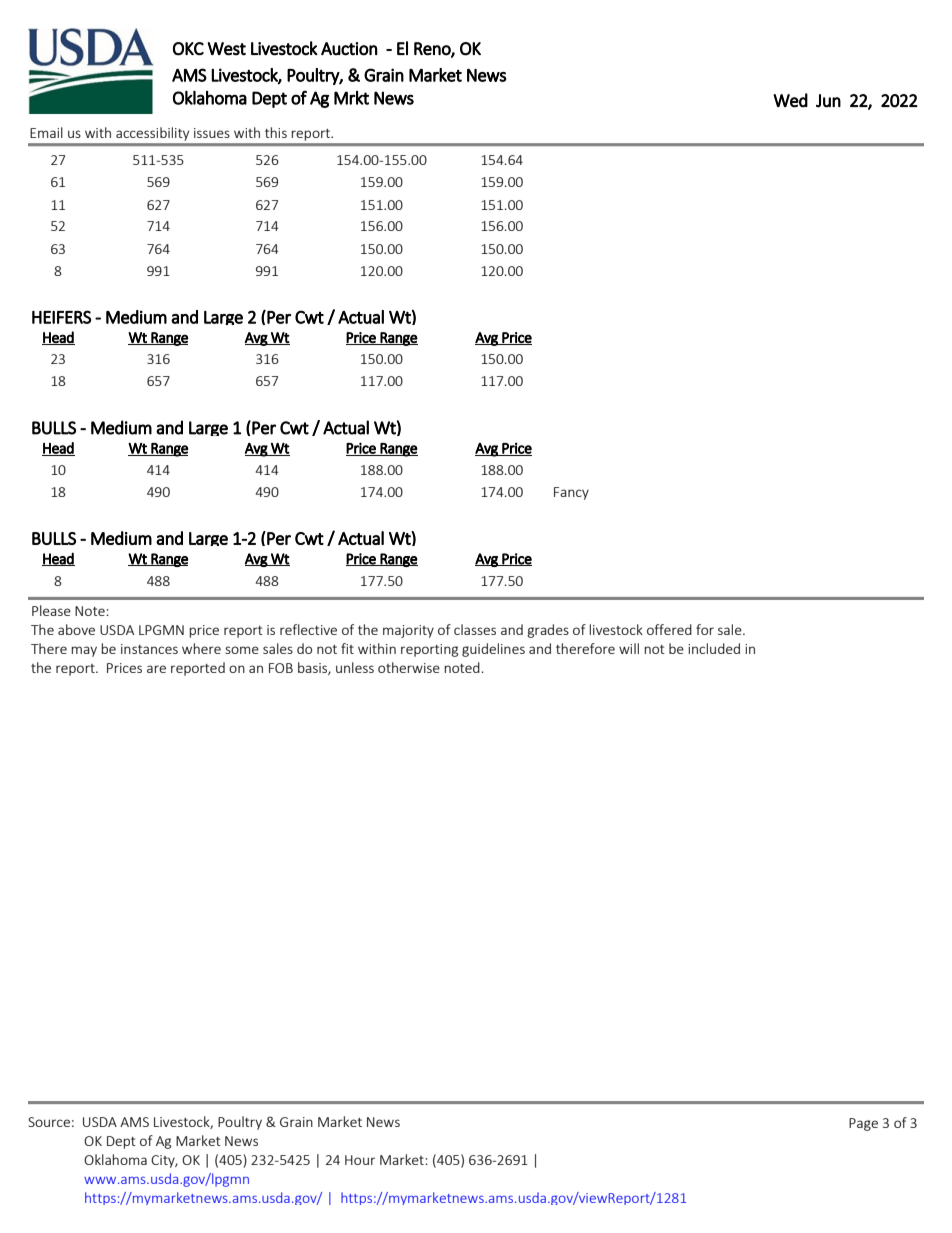  Describe the element at coordinates (863, 1124) in the screenshot. I see `Page` at that location.
